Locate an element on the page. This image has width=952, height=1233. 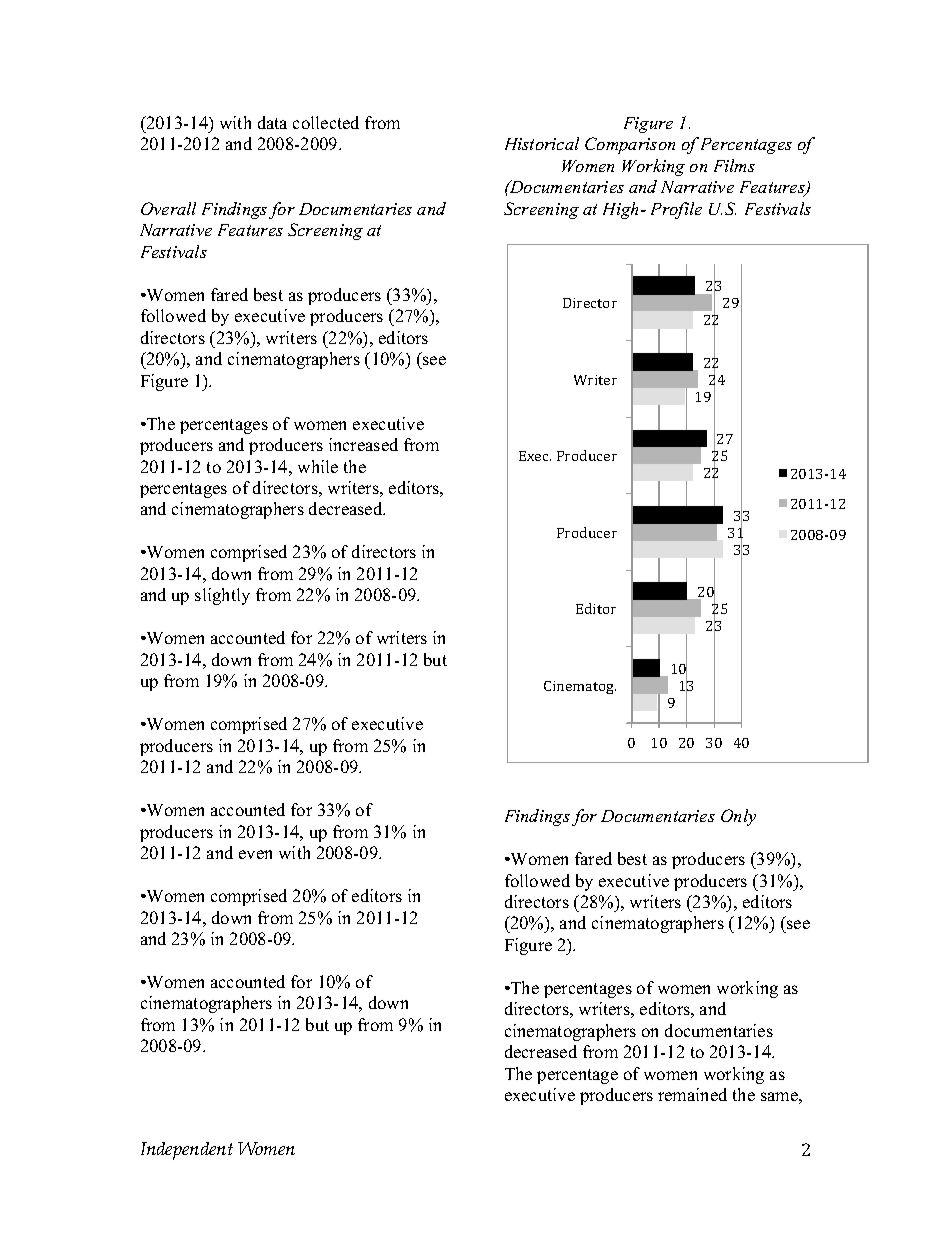
remained is located at coordinates (692, 1094).
